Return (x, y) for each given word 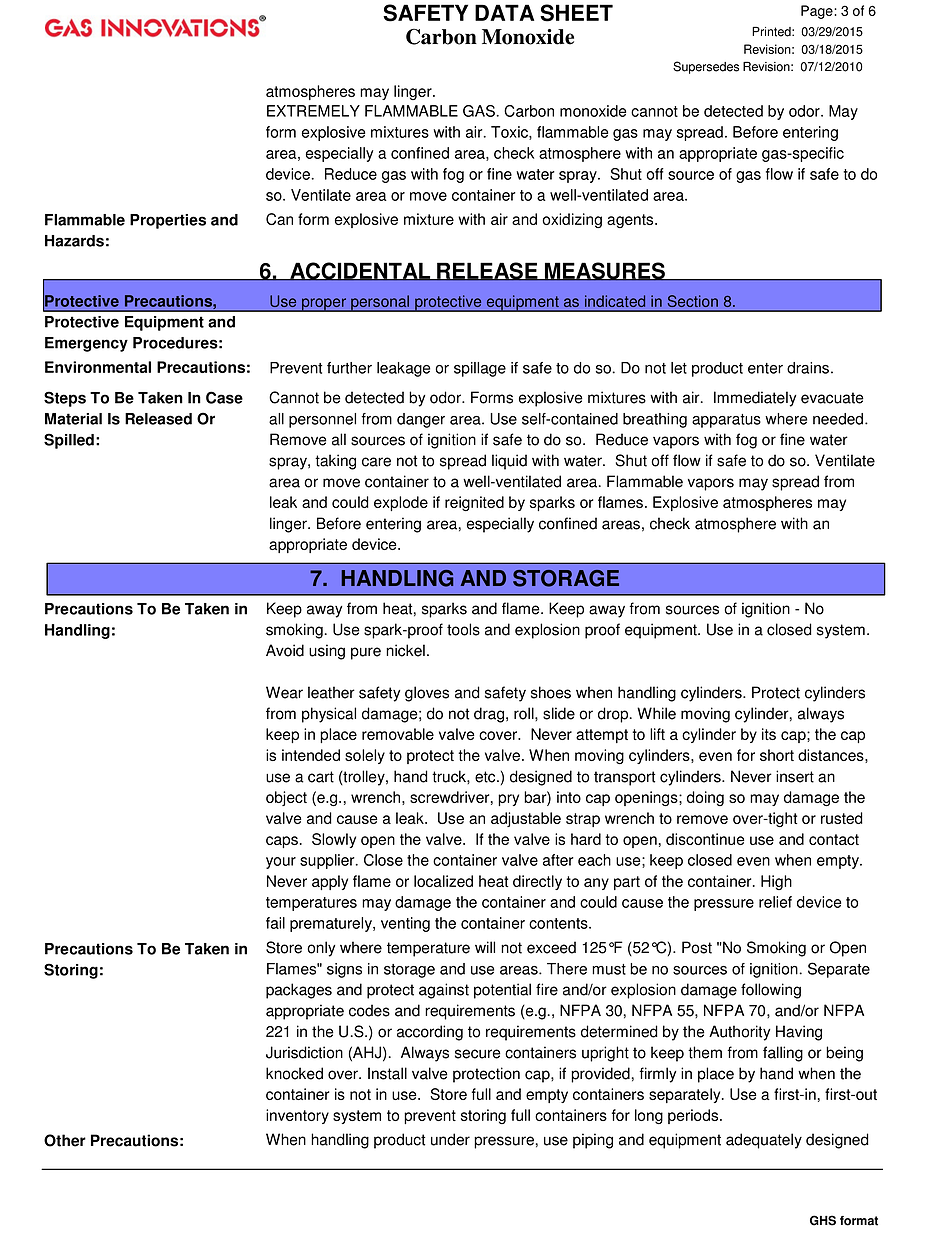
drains (808, 368)
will (485, 947)
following (771, 991)
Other (65, 1140)
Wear (284, 692)
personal (380, 303)
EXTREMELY (313, 111)
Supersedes (706, 67)
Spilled (69, 441)
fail (275, 923)
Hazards (74, 241)
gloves (427, 694)
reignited (474, 503)
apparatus (726, 421)
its (769, 734)
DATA (504, 12)
